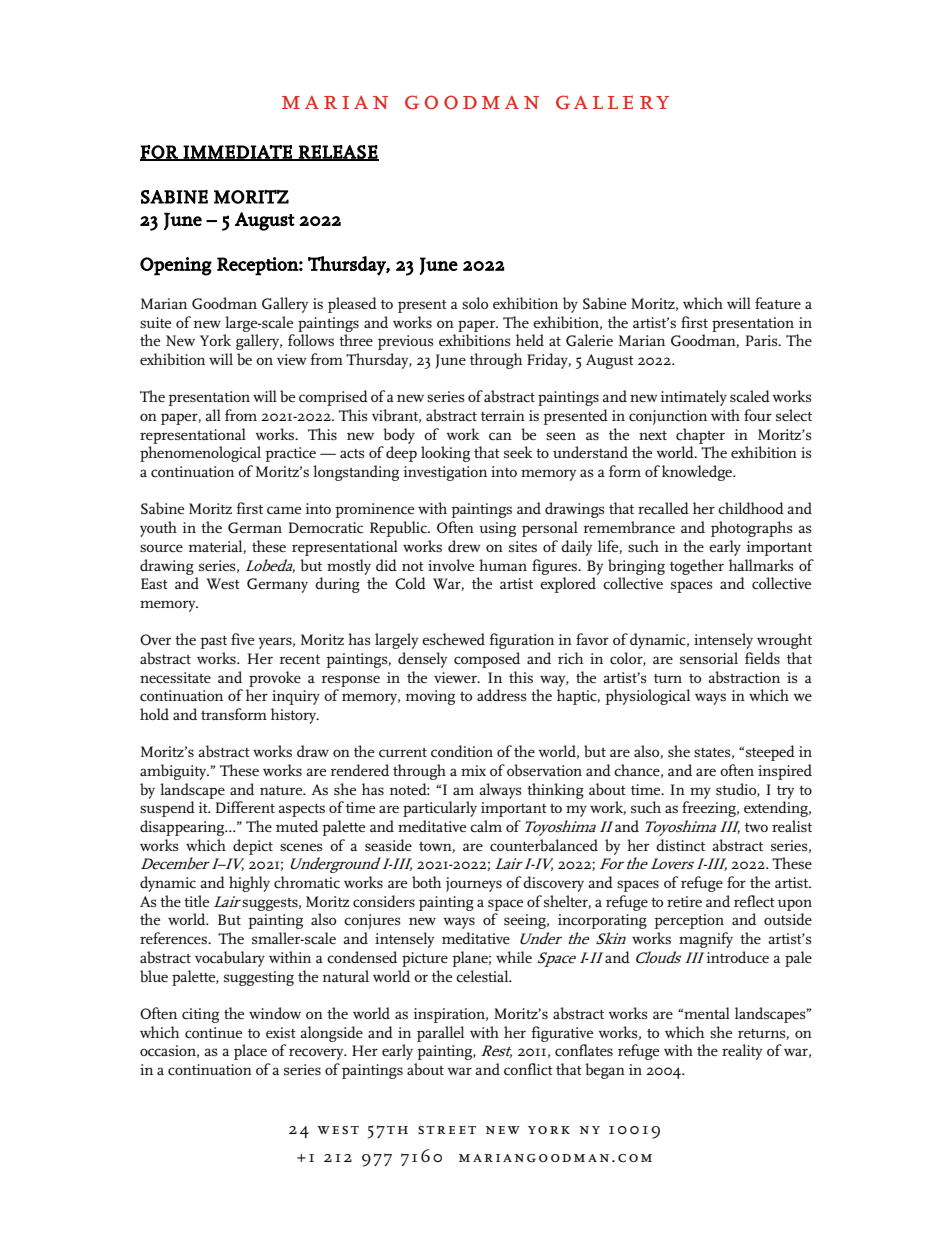 The height and width of the screenshot is (1233, 952). What do you see at coordinates (238, 153) in the screenshot?
I see `IMMEDIATE` at bounding box center [238, 153].
